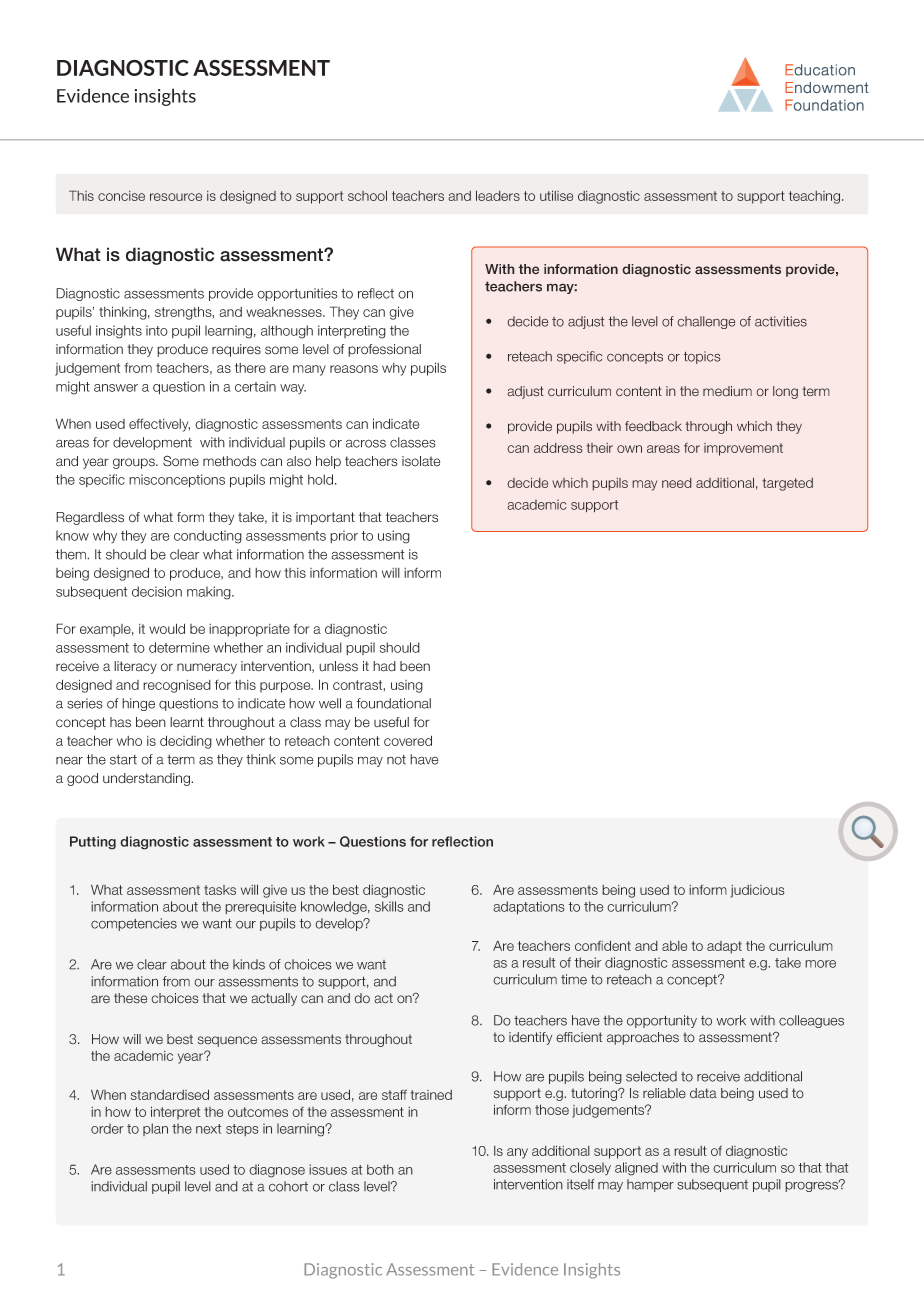  Describe the element at coordinates (421, 461) in the page. I see `isolate` at that location.
